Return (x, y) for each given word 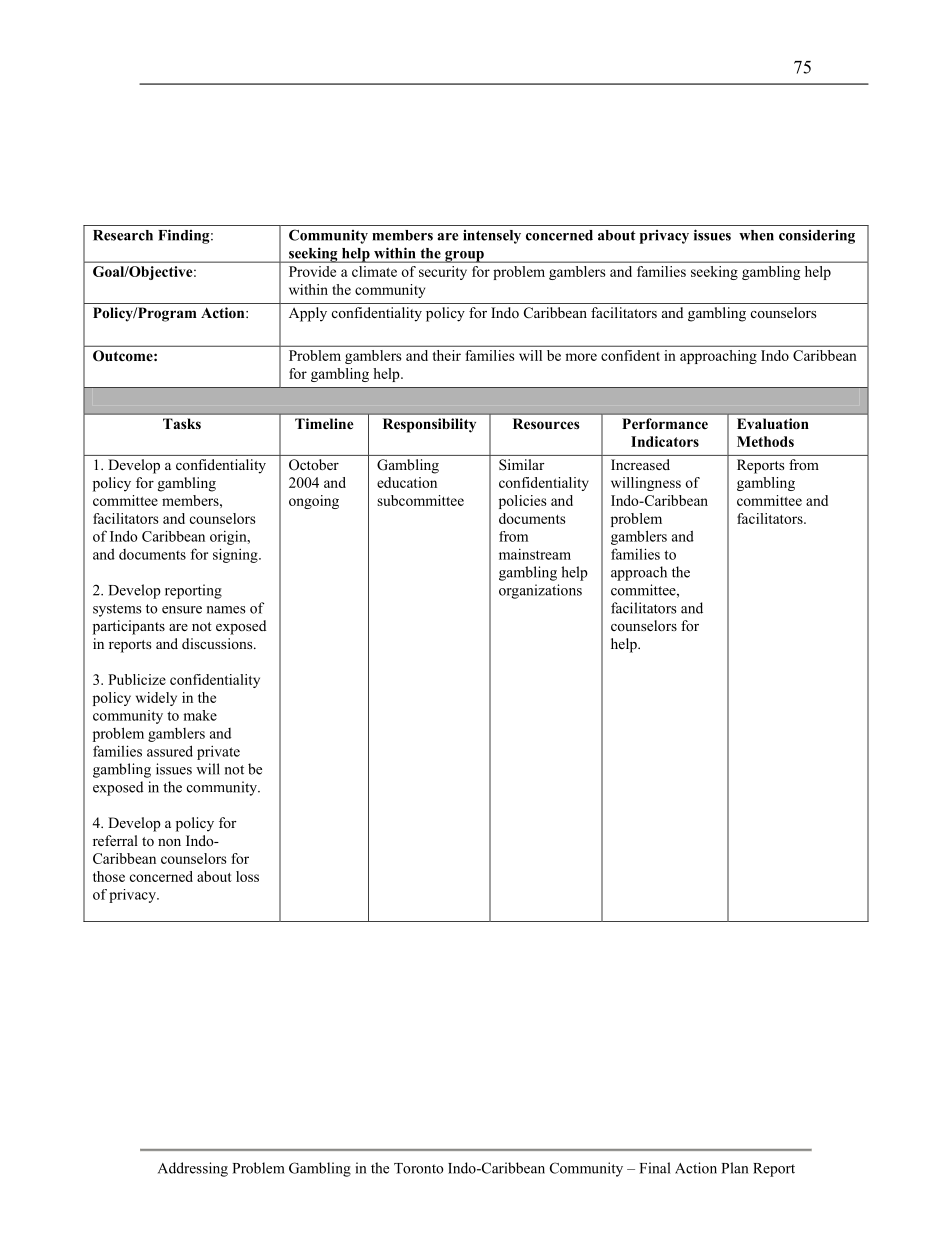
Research (123, 235)
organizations (540, 591)
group (464, 257)
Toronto (419, 1168)
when (756, 235)
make (200, 715)
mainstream (535, 554)
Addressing (193, 1169)
